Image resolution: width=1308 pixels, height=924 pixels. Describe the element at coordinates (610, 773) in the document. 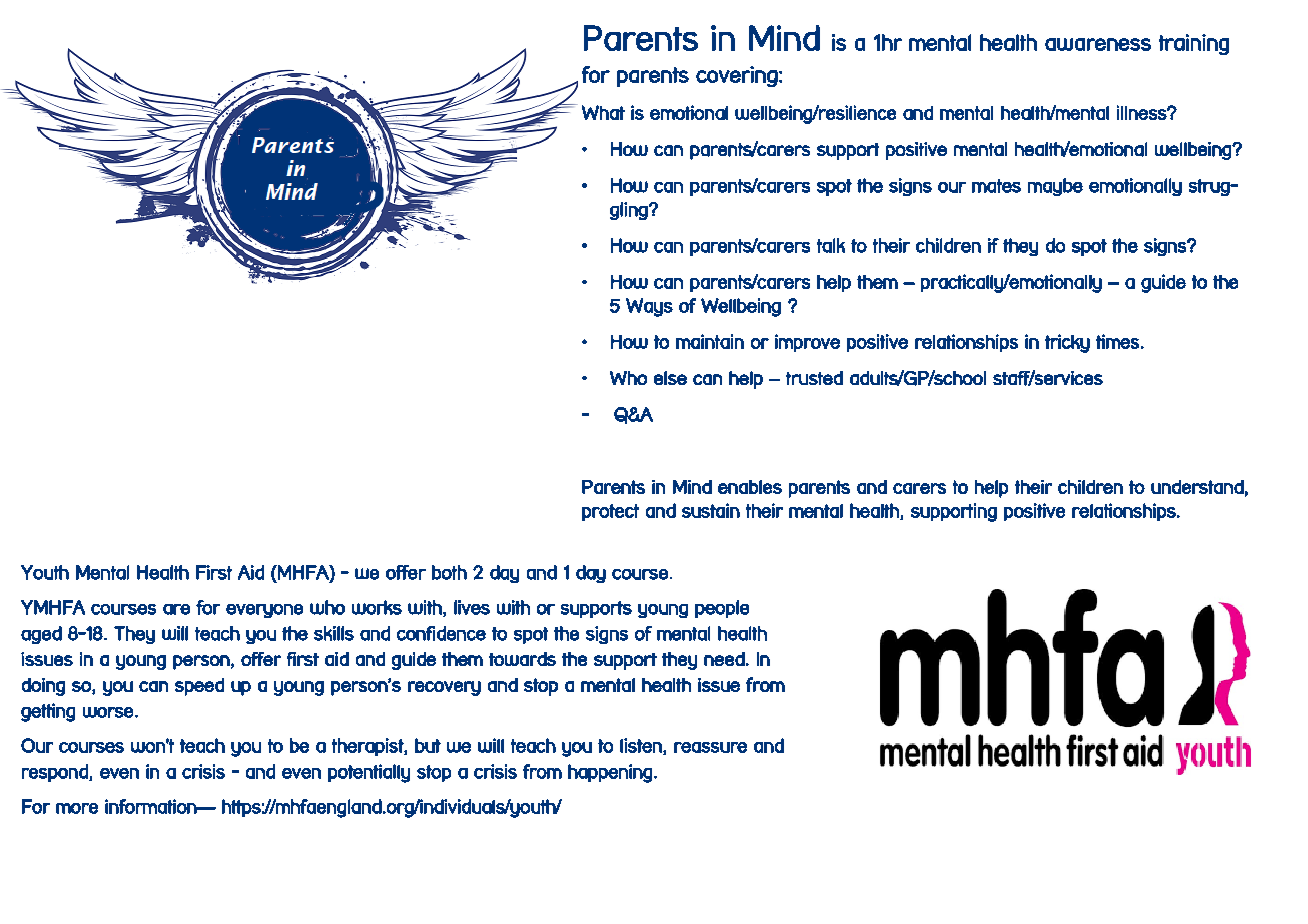

I see `happening` at that location.
